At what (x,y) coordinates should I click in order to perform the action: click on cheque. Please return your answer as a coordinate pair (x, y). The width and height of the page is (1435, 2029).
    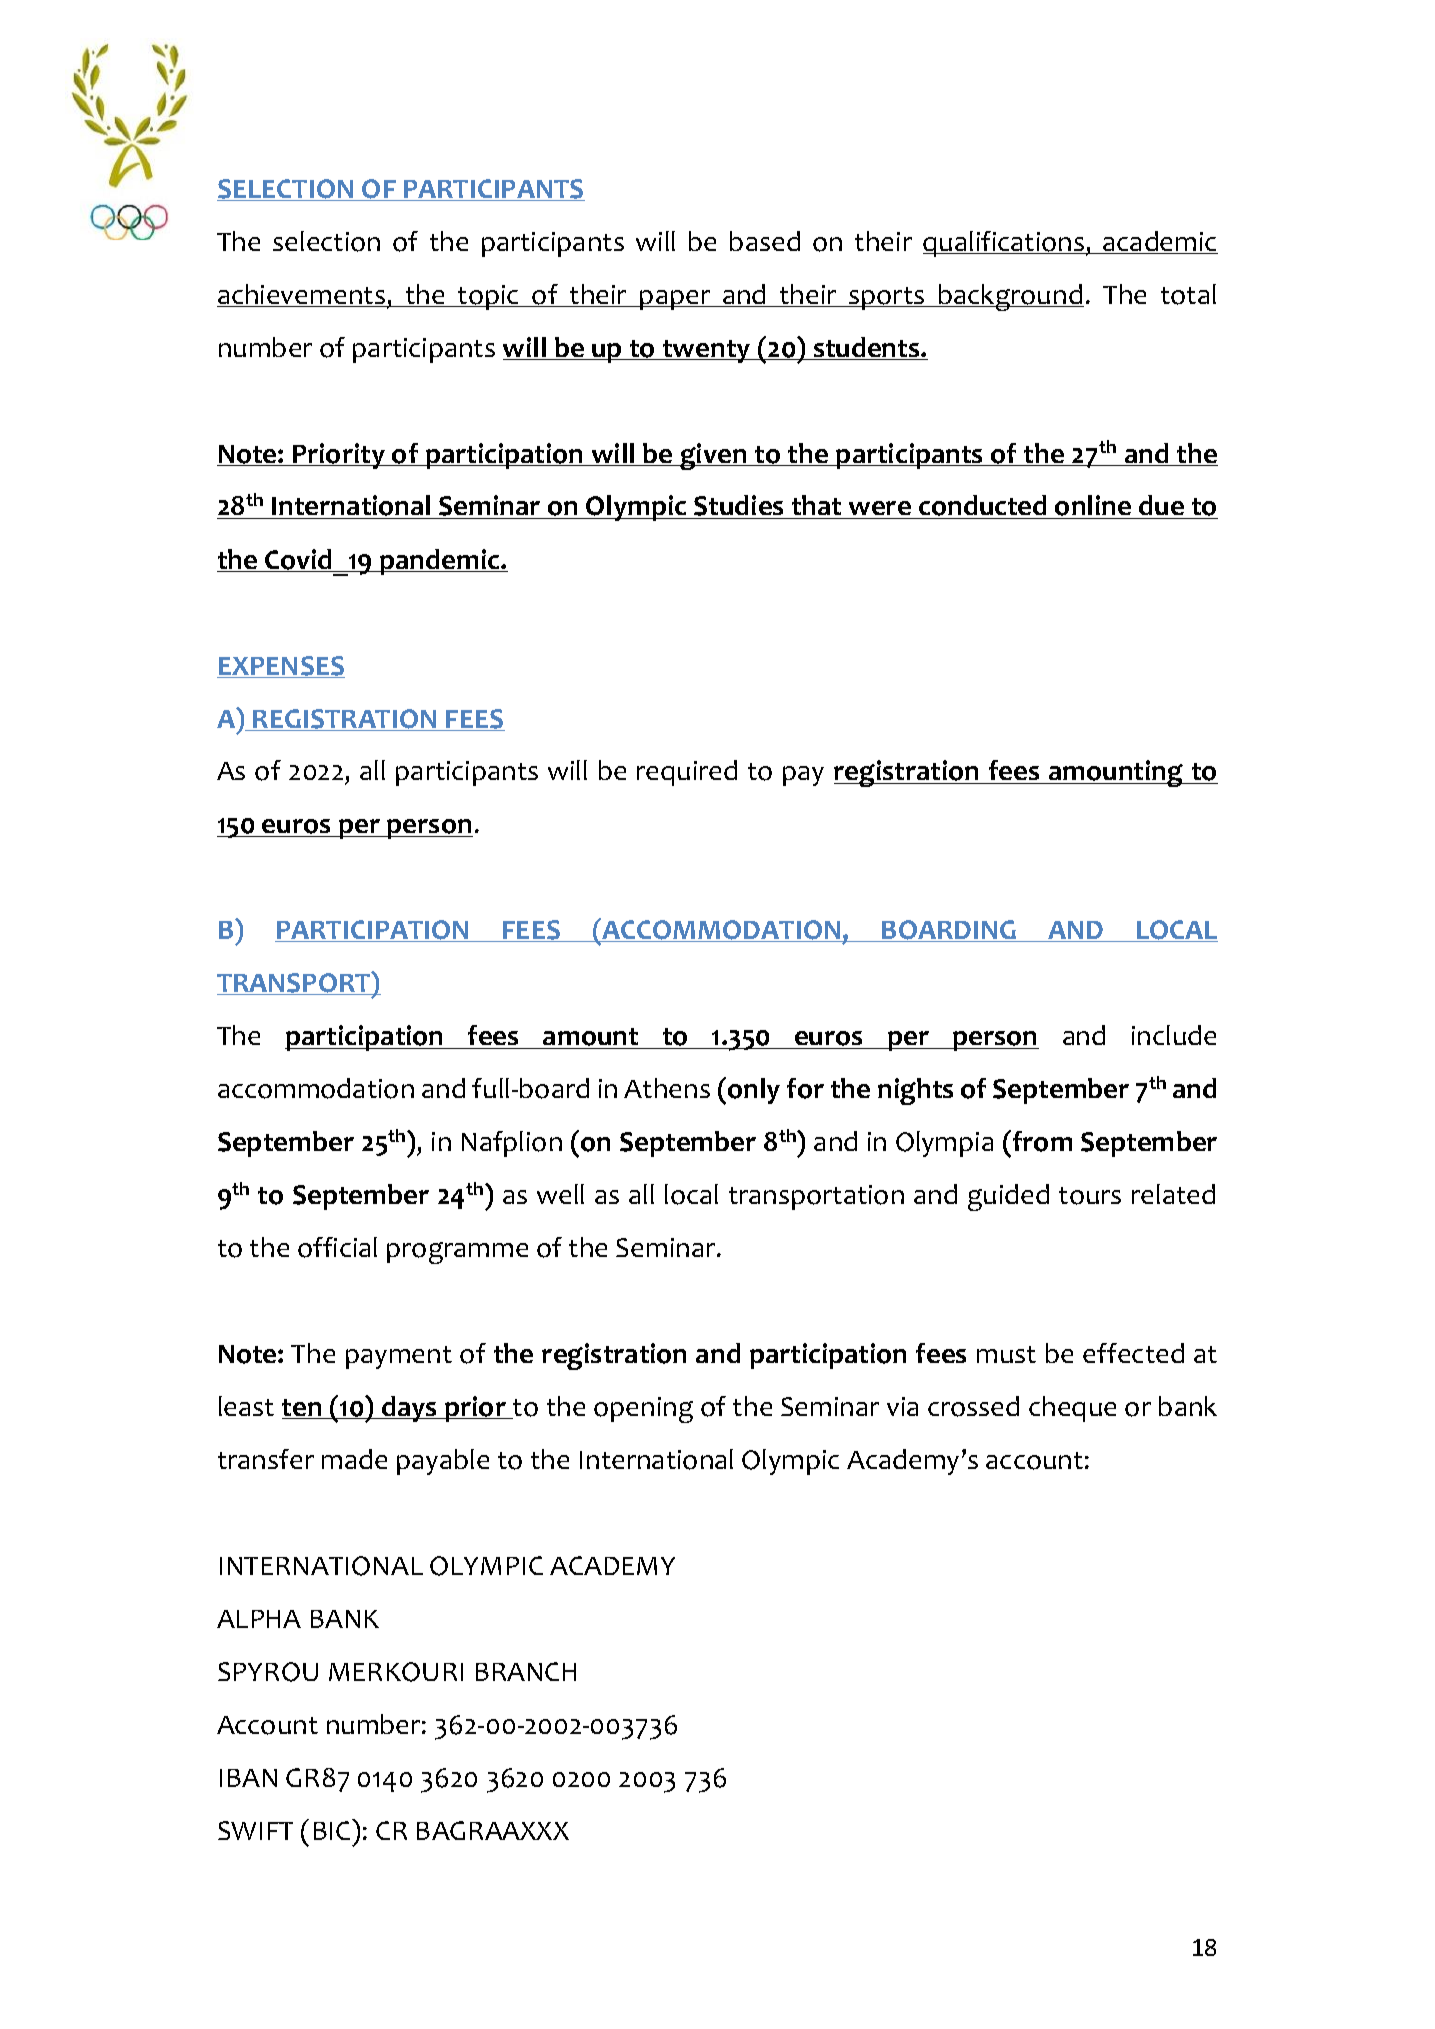
    Looking at the image, I should click on (1072, 1409).
